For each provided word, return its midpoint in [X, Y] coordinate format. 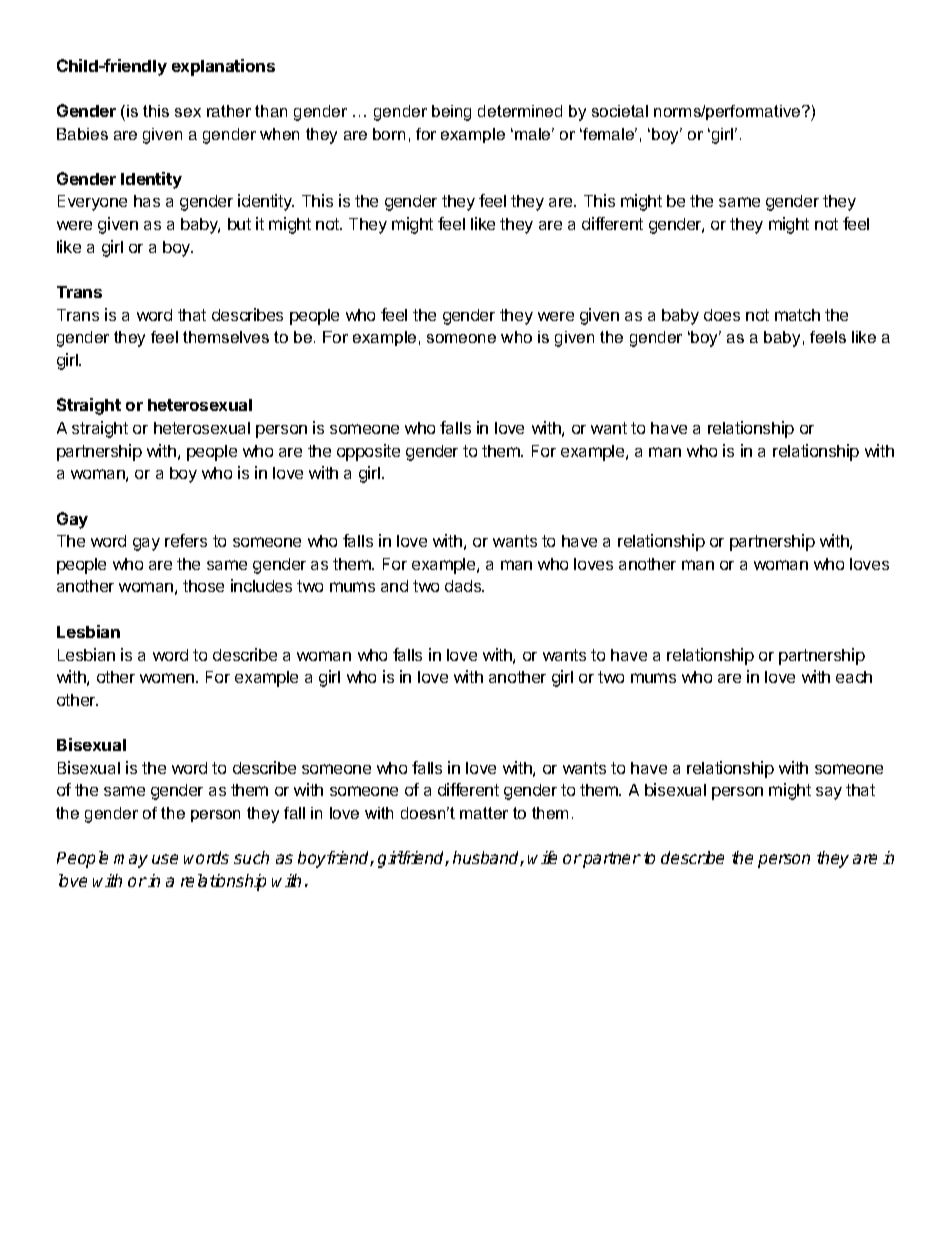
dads [464, 586]
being [451, 113]
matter [484, 813]
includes [261, 585]
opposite [368, 452]
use [165, 859]
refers [186, 540]
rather [229, 111]
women [167, 678]
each [854, 677]
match [797, 315]
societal [620, 111]
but [239, 224]
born [389, 134]
